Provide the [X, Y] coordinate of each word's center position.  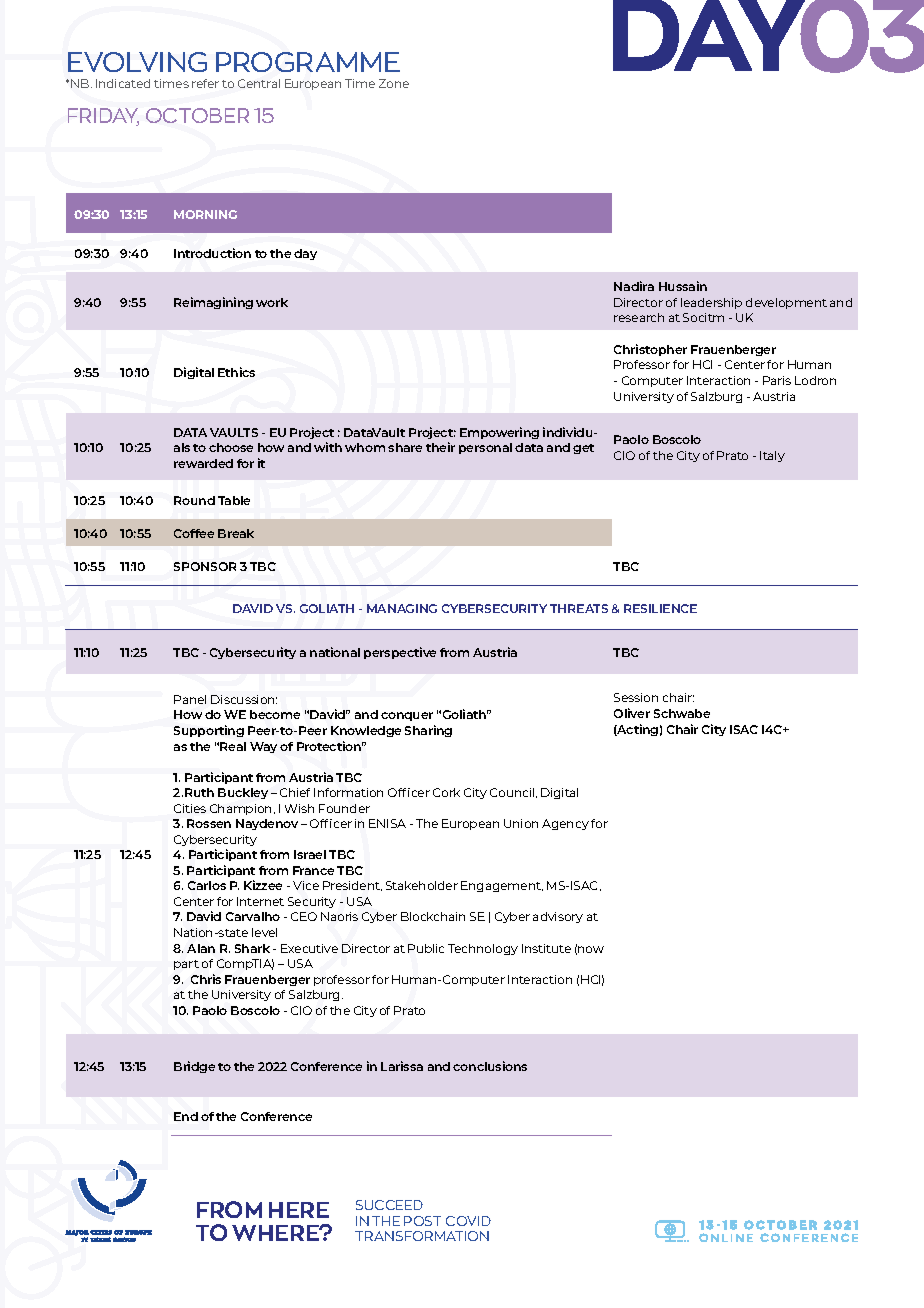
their [440, 447]
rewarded [203, 463]
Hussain [683, 286]
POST [422, 1221]
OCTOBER [197, 115]
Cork [446, 792]
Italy [772, 456]
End [186, 1116]
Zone [394, 83]
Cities [190, 808]
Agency [565, 824]
